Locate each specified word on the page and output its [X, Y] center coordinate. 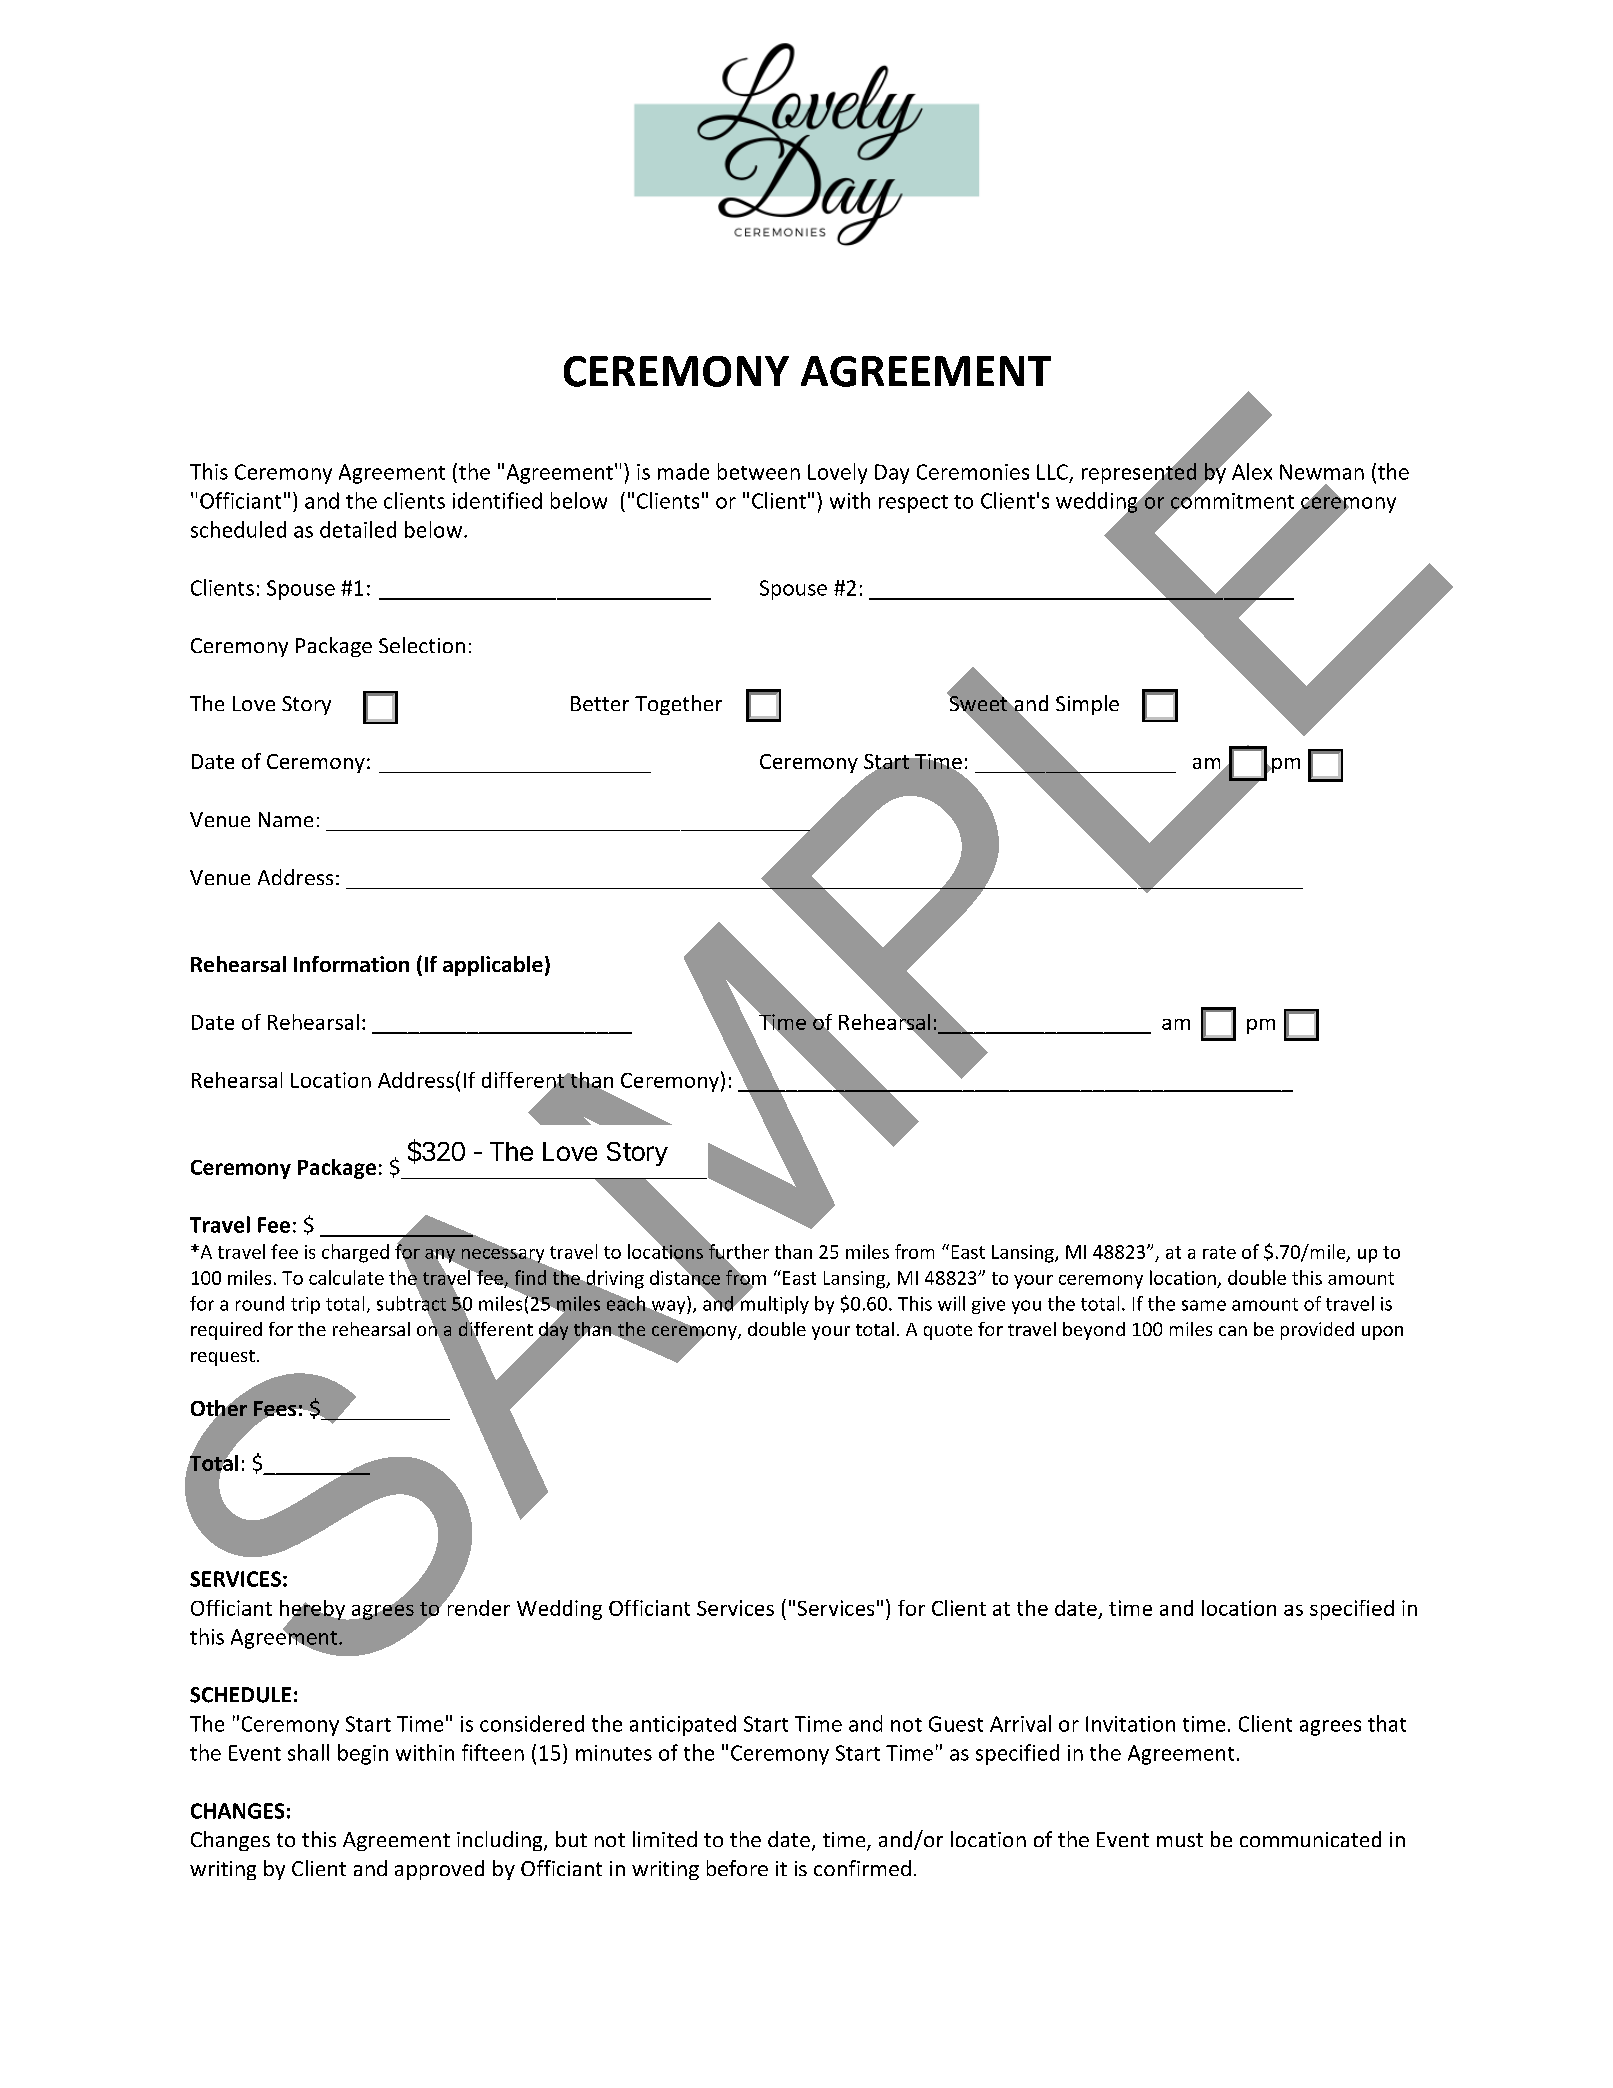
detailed [358, 529]
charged [355, 1253]
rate [1219, 1252]
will [951, 1303]
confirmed [862, 1868]
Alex [1252, 471]
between [759, 471]
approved [439, 1870]
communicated [1310, 1839]
